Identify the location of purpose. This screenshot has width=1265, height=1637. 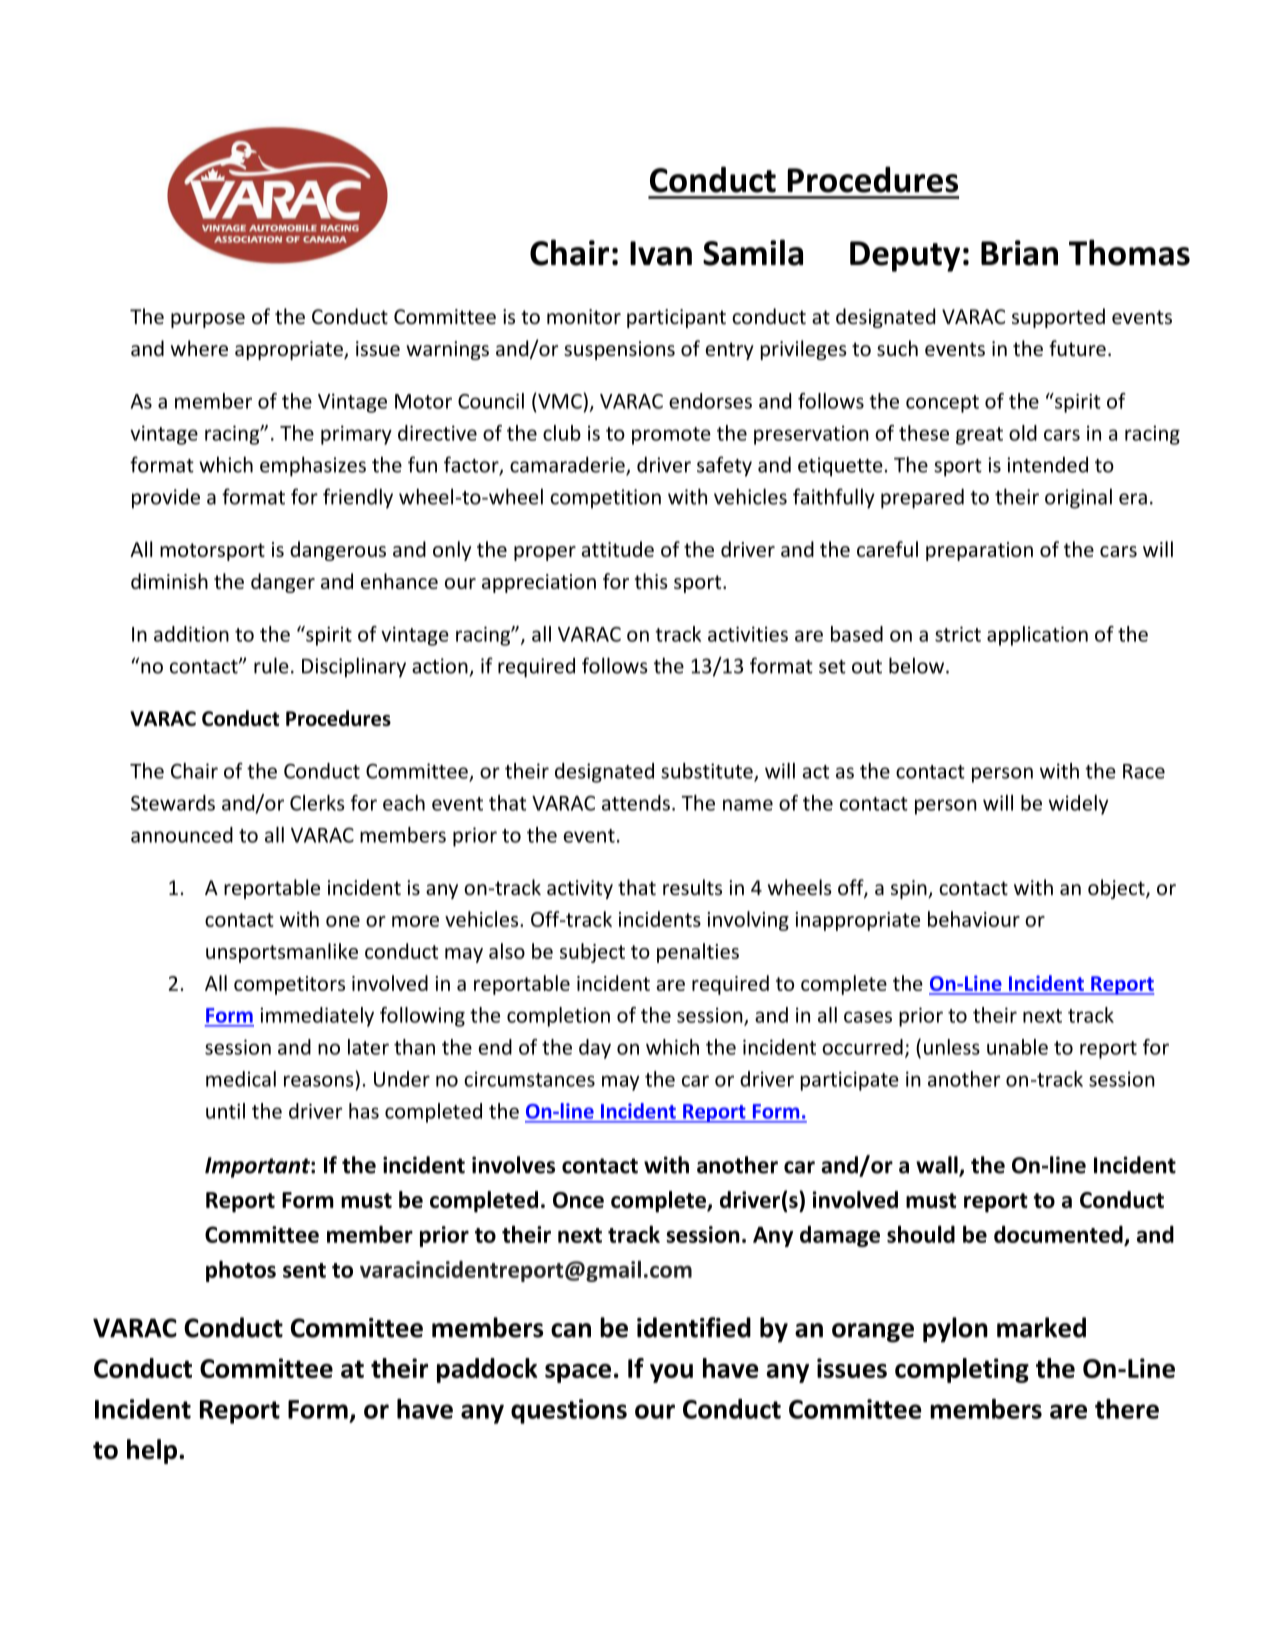
(208, 320).
